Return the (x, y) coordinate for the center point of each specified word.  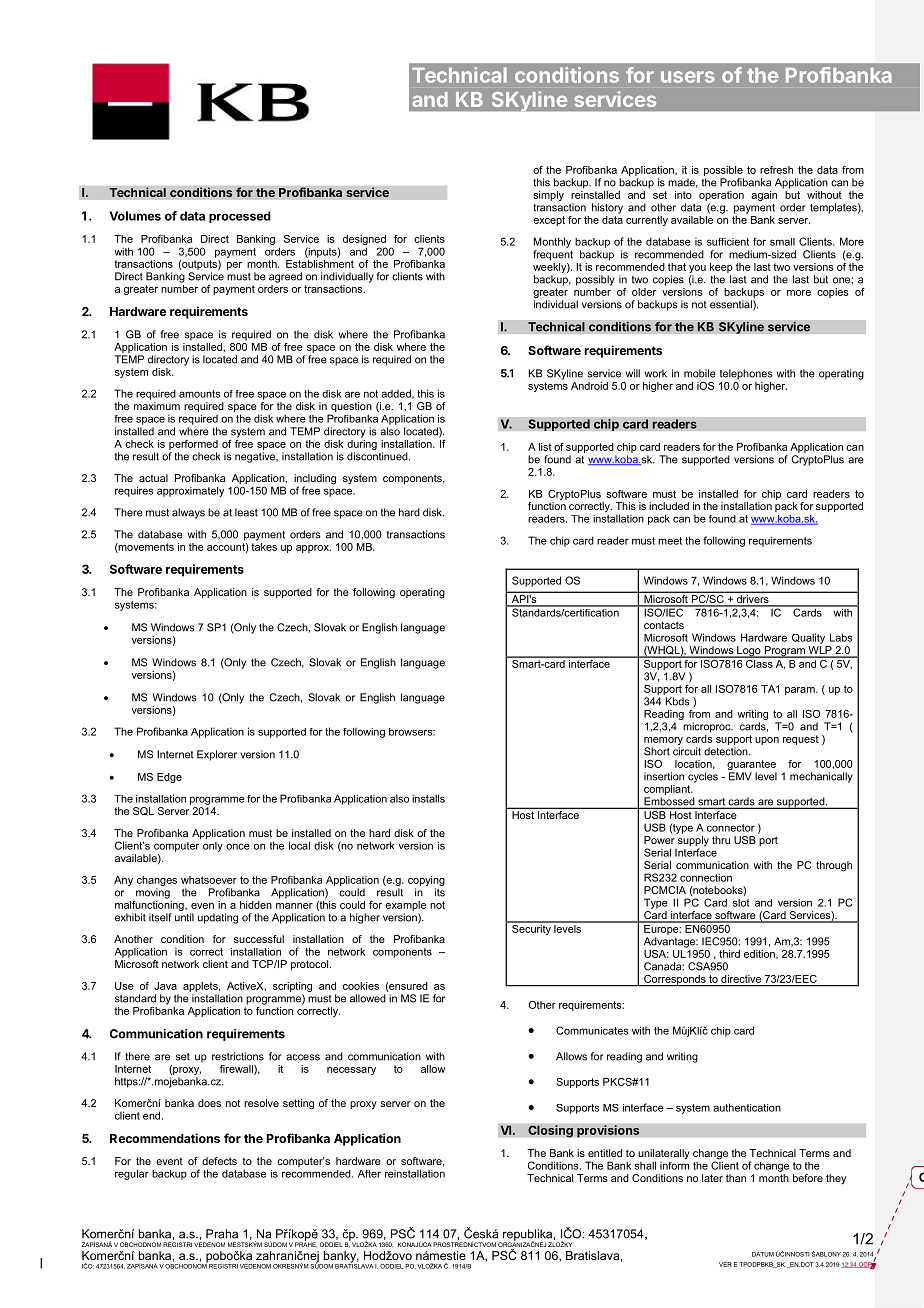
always (188, 513)
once (238, 846)
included (669, 506)
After (369, 1174)
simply (548, 196)
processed (240, 217)
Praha (222, 1234)
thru (721, 840)
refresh (776, 170)
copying (426, 881)
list (545, 447)
